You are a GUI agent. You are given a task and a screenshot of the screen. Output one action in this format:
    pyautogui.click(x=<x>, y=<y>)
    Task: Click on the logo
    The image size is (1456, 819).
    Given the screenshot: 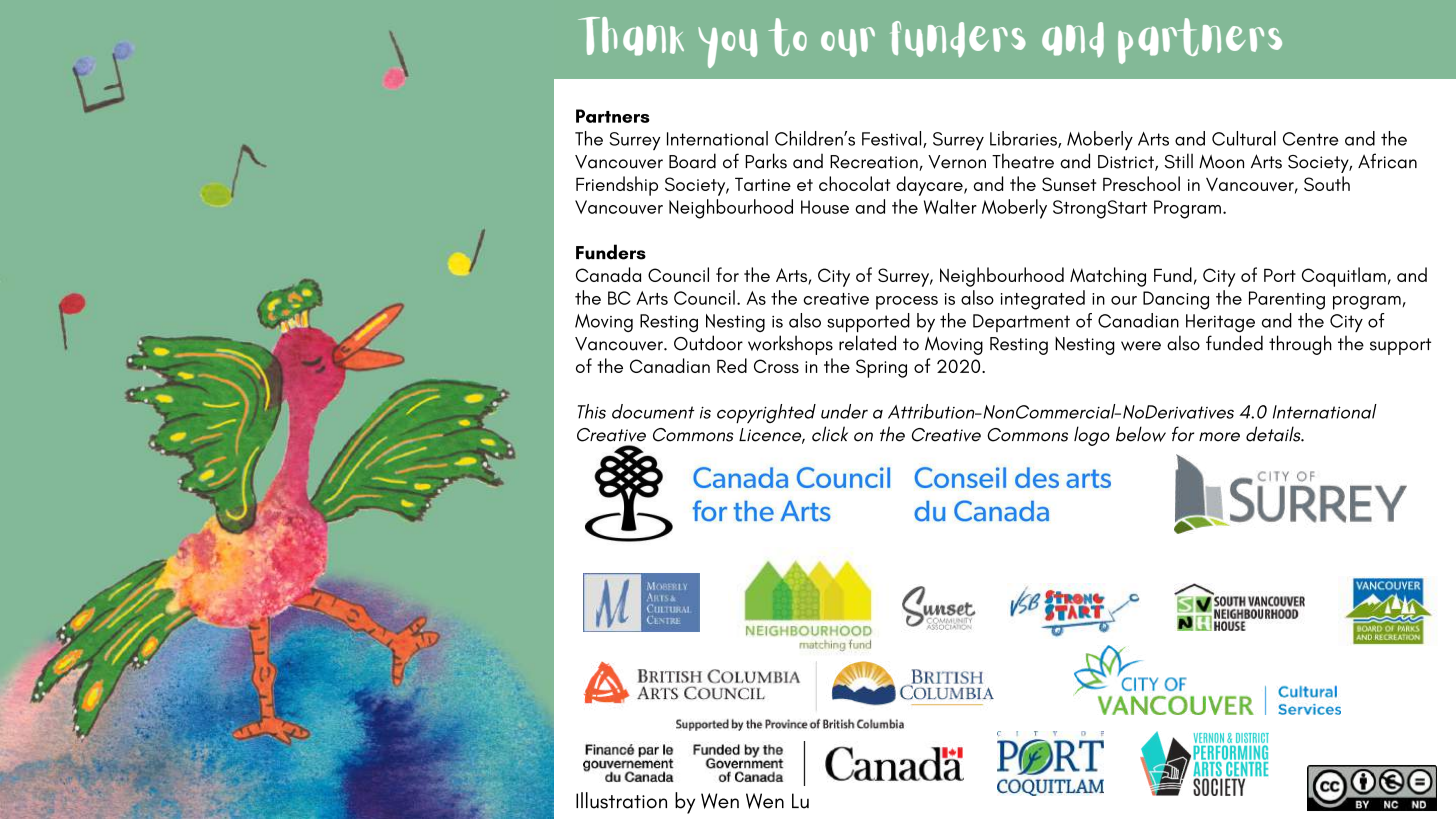 What is the action you would take?
    pyautogui.click(x=1092, y=436)
